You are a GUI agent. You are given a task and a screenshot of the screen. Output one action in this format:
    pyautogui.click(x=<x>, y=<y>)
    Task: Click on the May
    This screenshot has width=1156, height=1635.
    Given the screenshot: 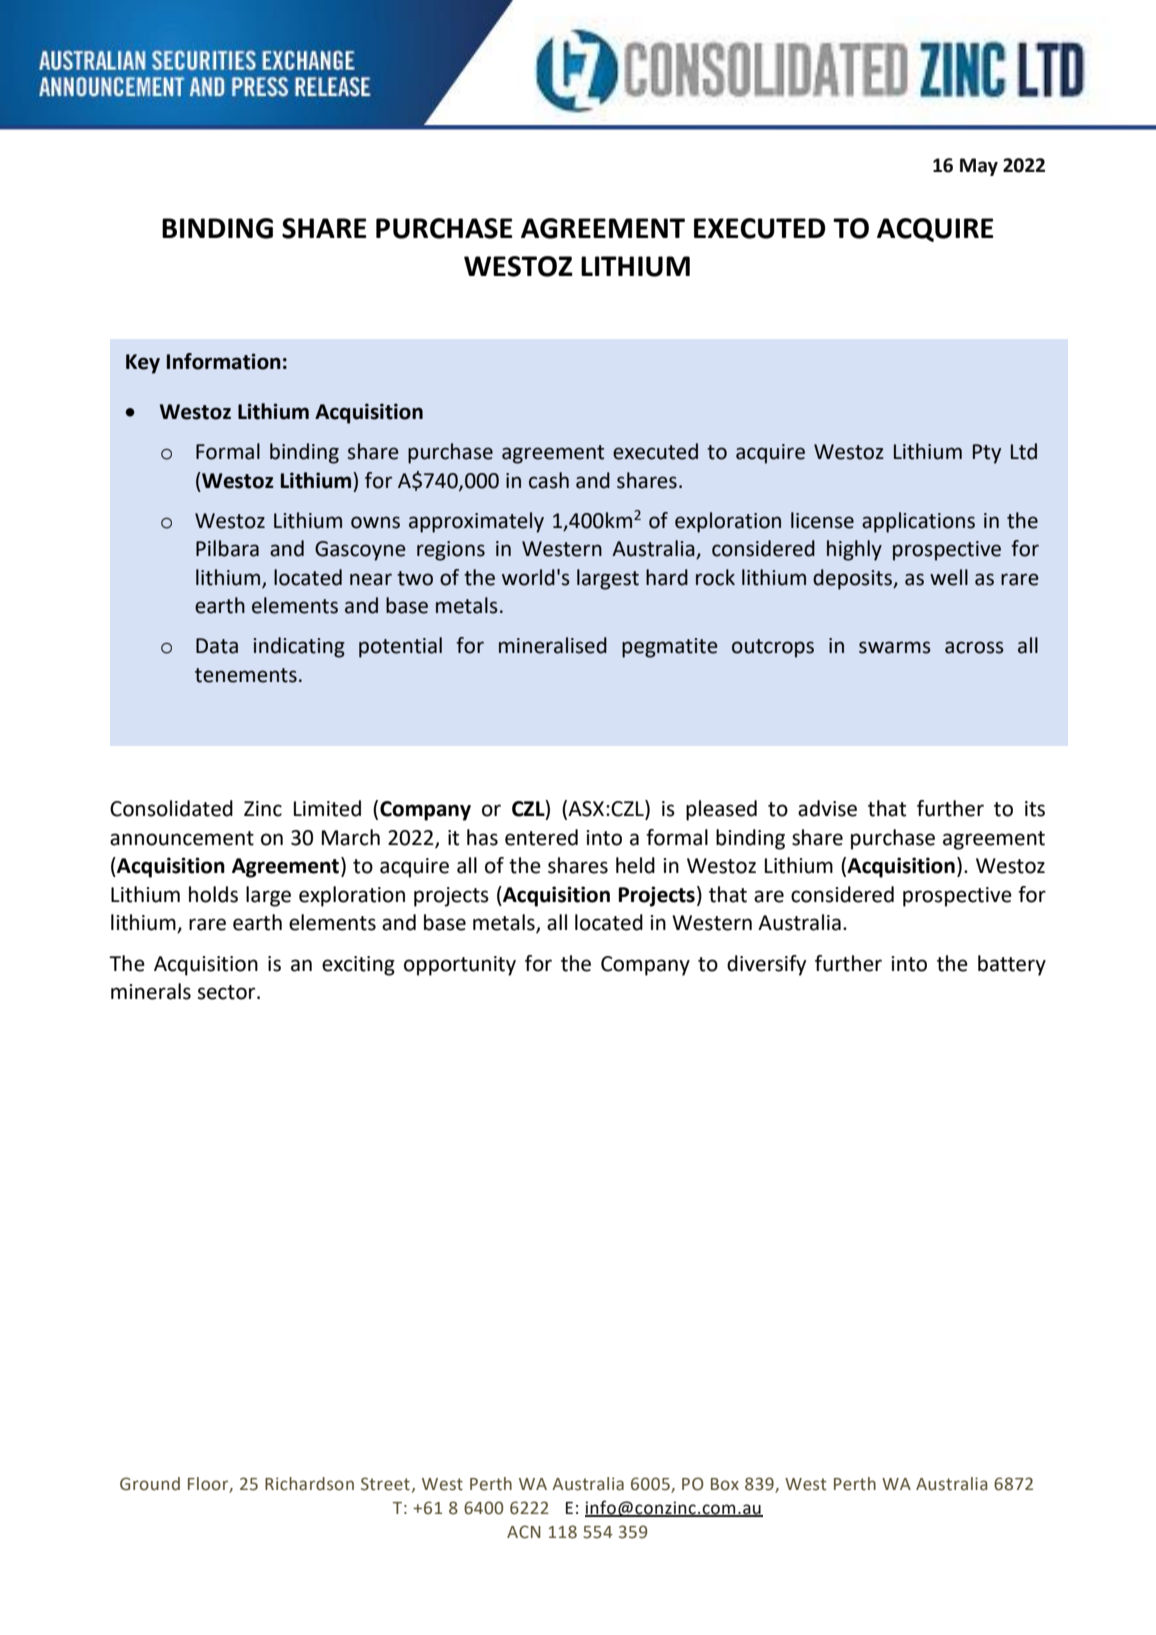 What is the action you would take?
    pyautogui.click(x=979, y=167)
